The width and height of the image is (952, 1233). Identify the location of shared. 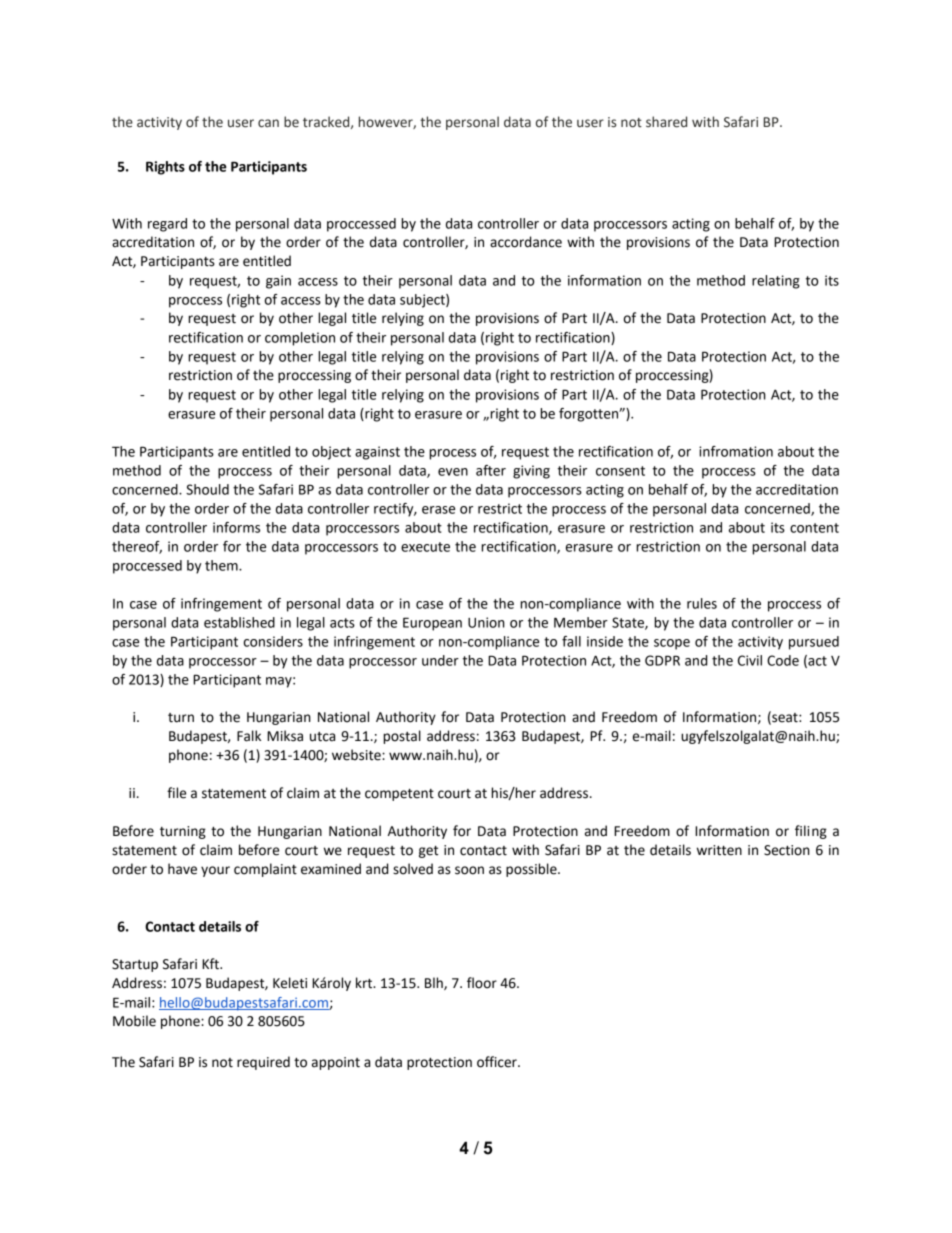
(666, 122).
